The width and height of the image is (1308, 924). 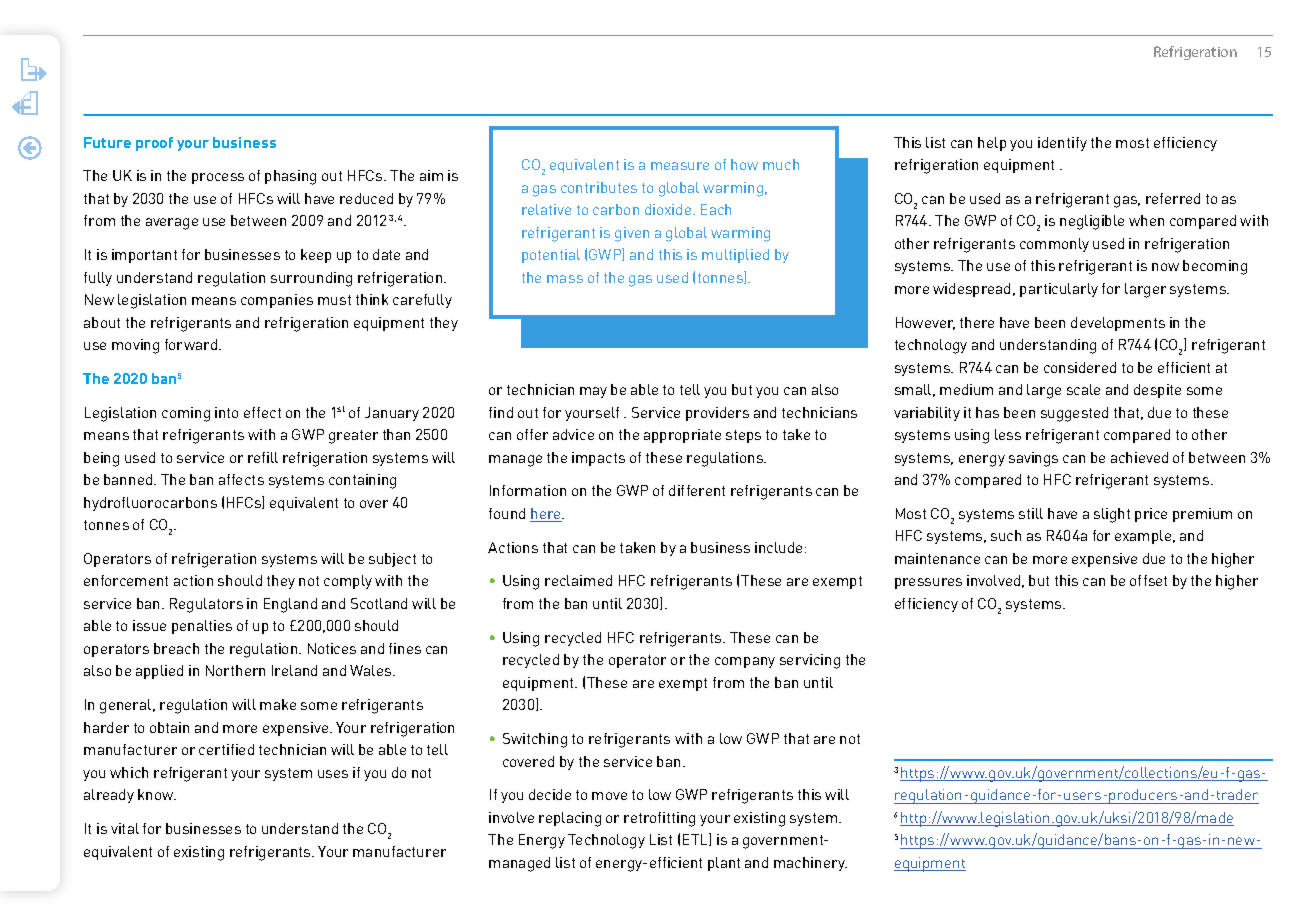 What do you see at coordinates (1031, 513) in the image?
I see `still` at bounding box center [1031, 513].
